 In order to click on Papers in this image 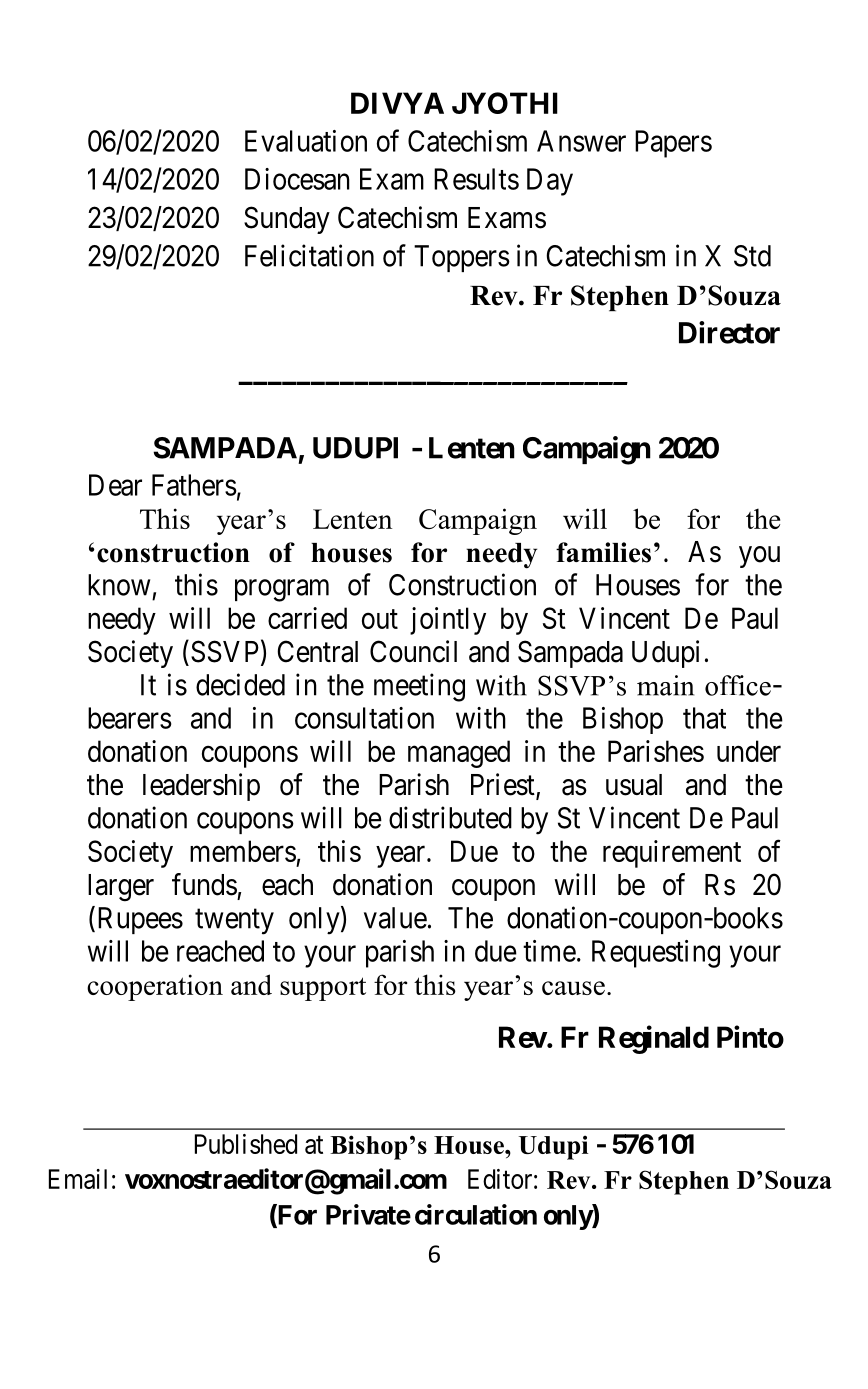, I will do `click(673, 144)`.
